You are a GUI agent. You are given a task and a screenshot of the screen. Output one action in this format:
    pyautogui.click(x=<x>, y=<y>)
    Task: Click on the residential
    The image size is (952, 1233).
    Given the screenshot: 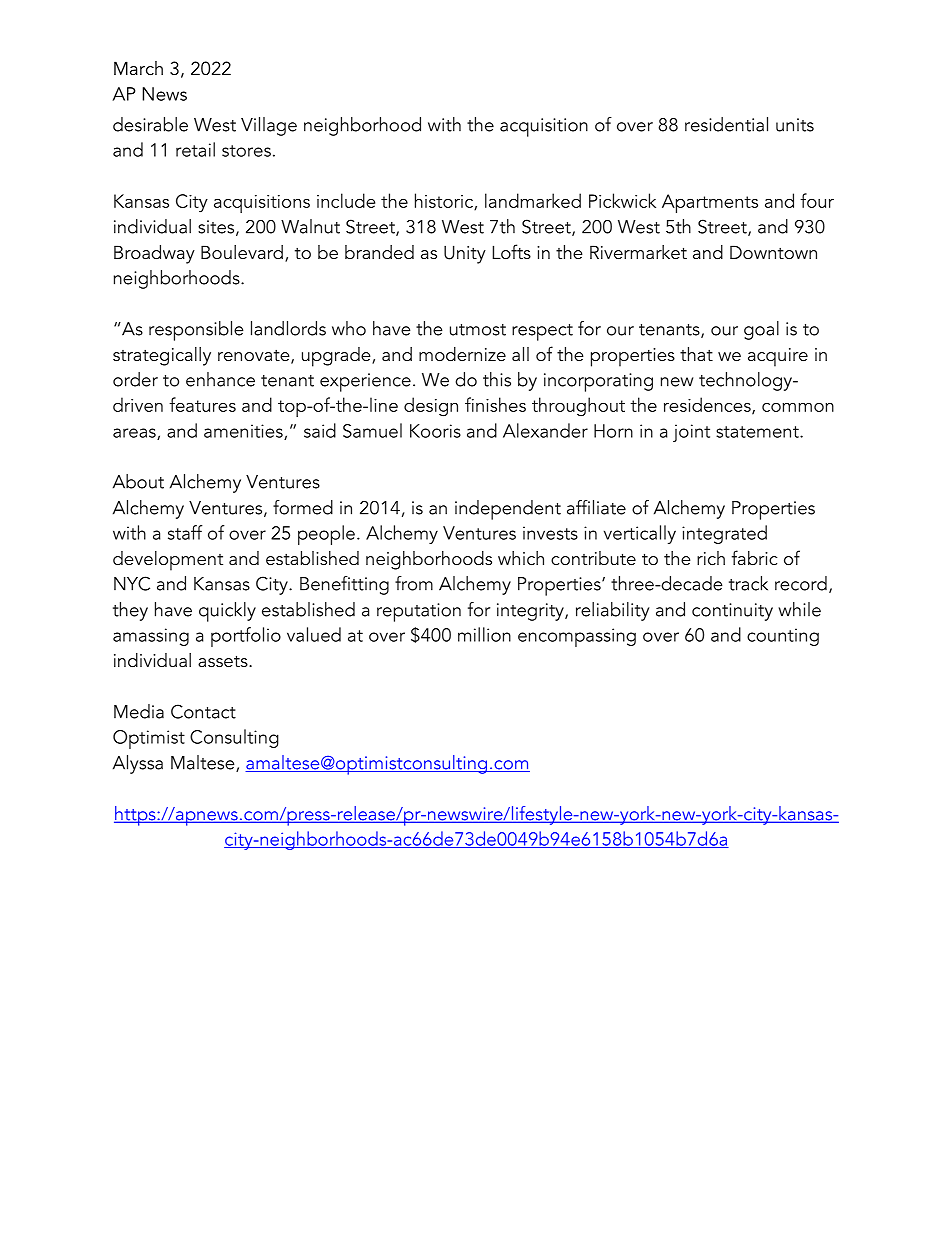 What is the action you would take?
    pyautogui.click(x=726, y=124)
